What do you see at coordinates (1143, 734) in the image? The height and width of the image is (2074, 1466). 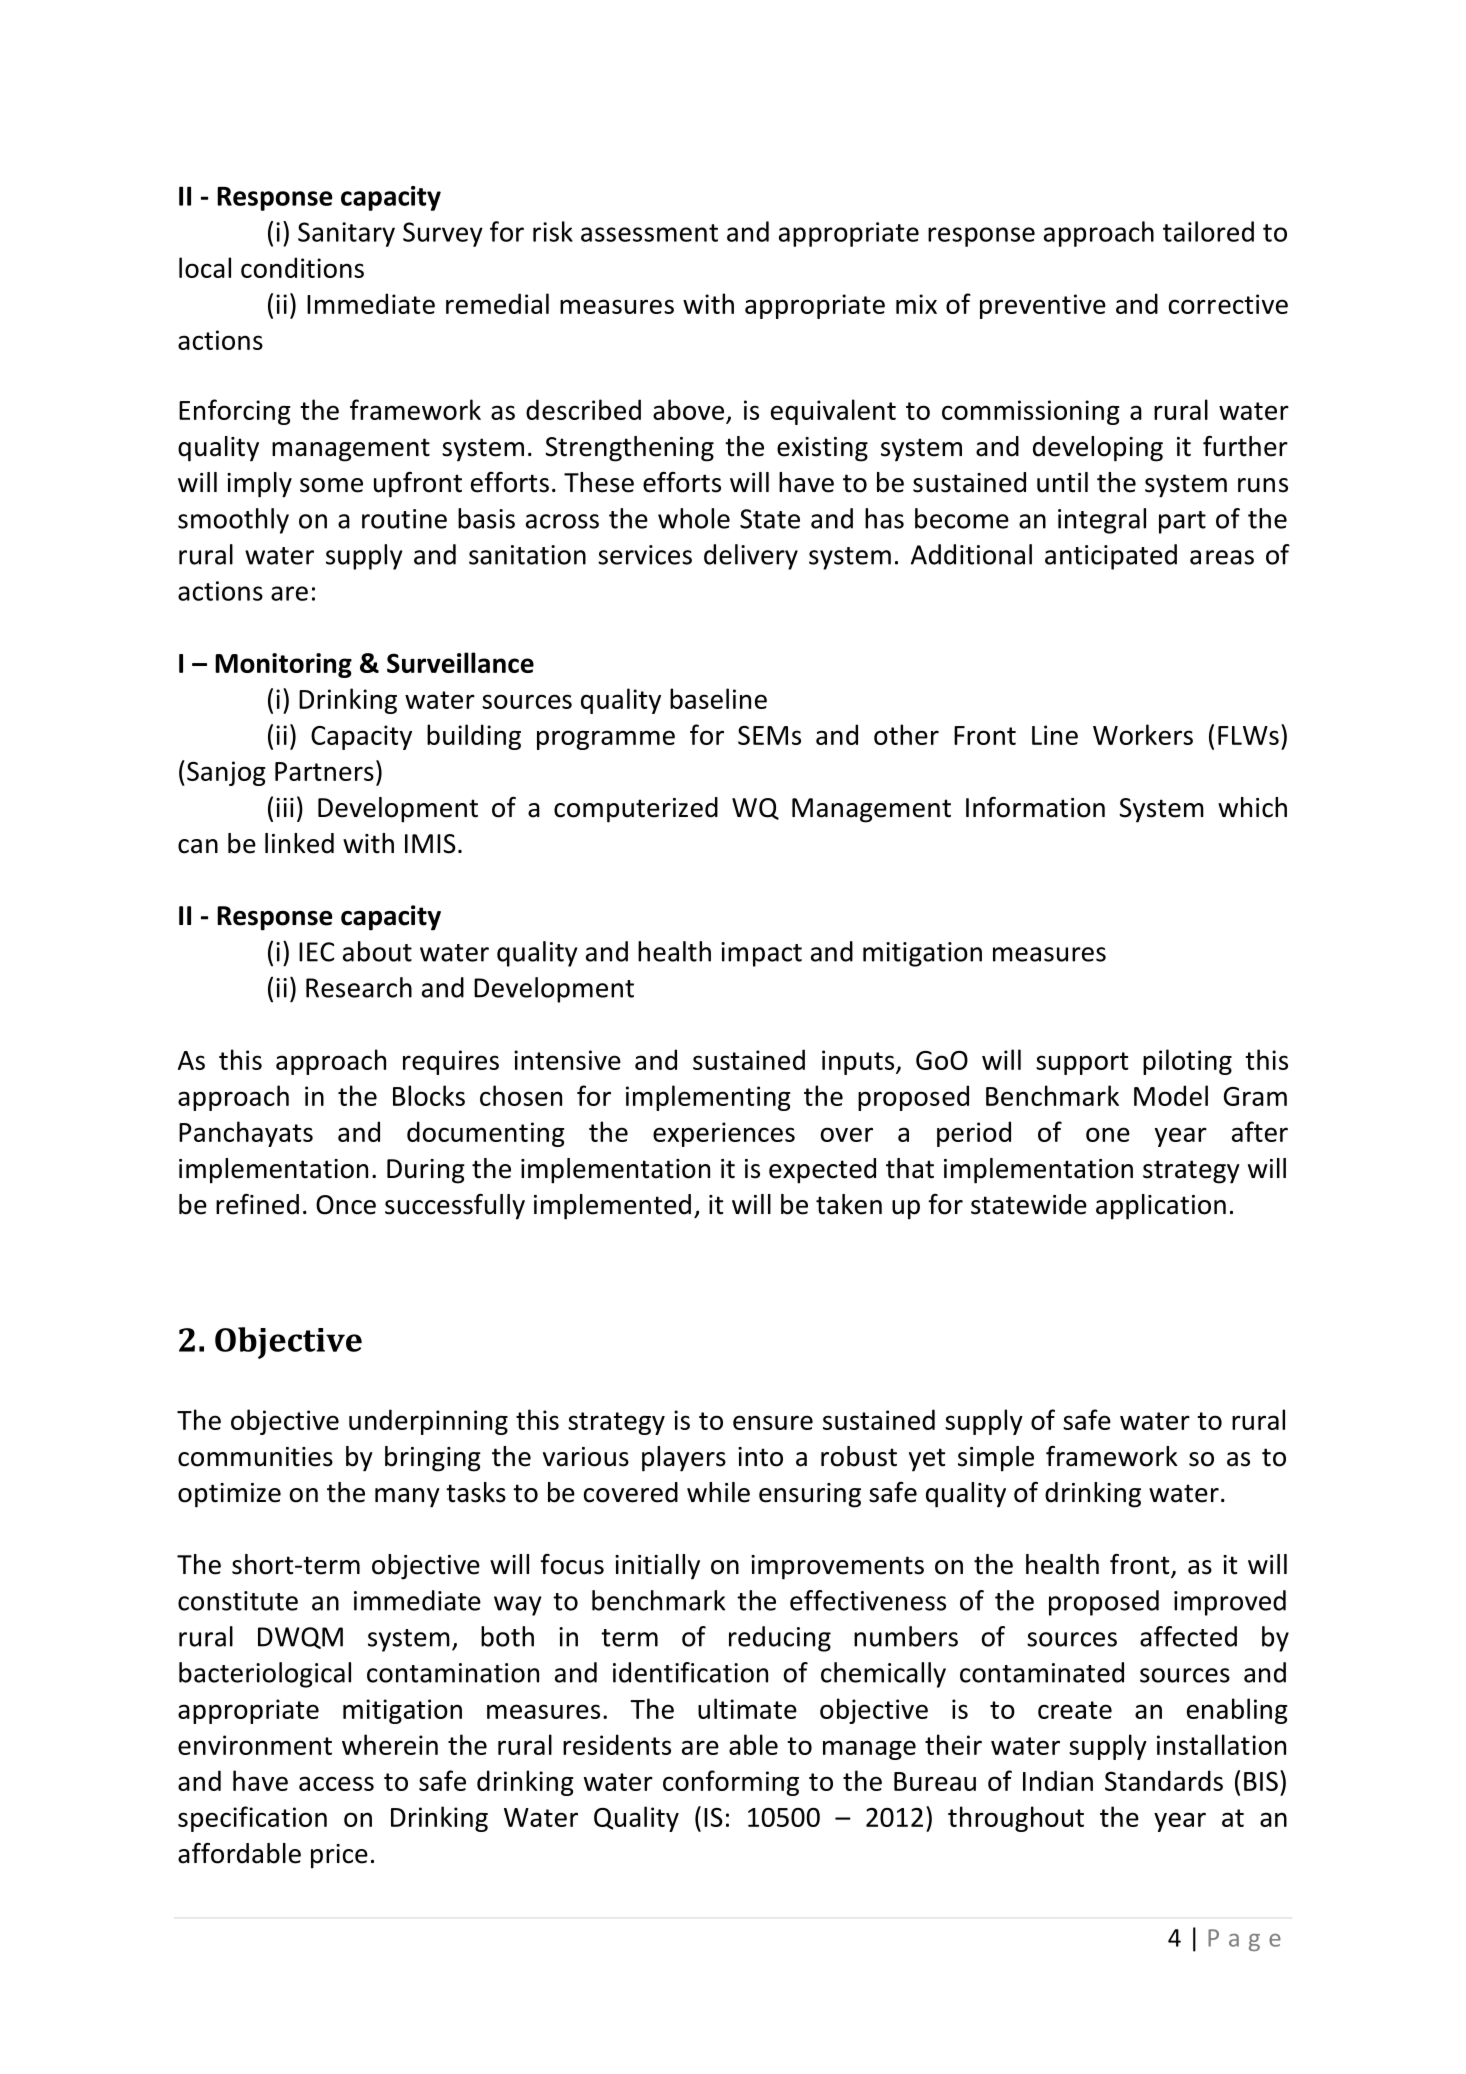 I see `Workers` at bounding box center [1143, 734].
